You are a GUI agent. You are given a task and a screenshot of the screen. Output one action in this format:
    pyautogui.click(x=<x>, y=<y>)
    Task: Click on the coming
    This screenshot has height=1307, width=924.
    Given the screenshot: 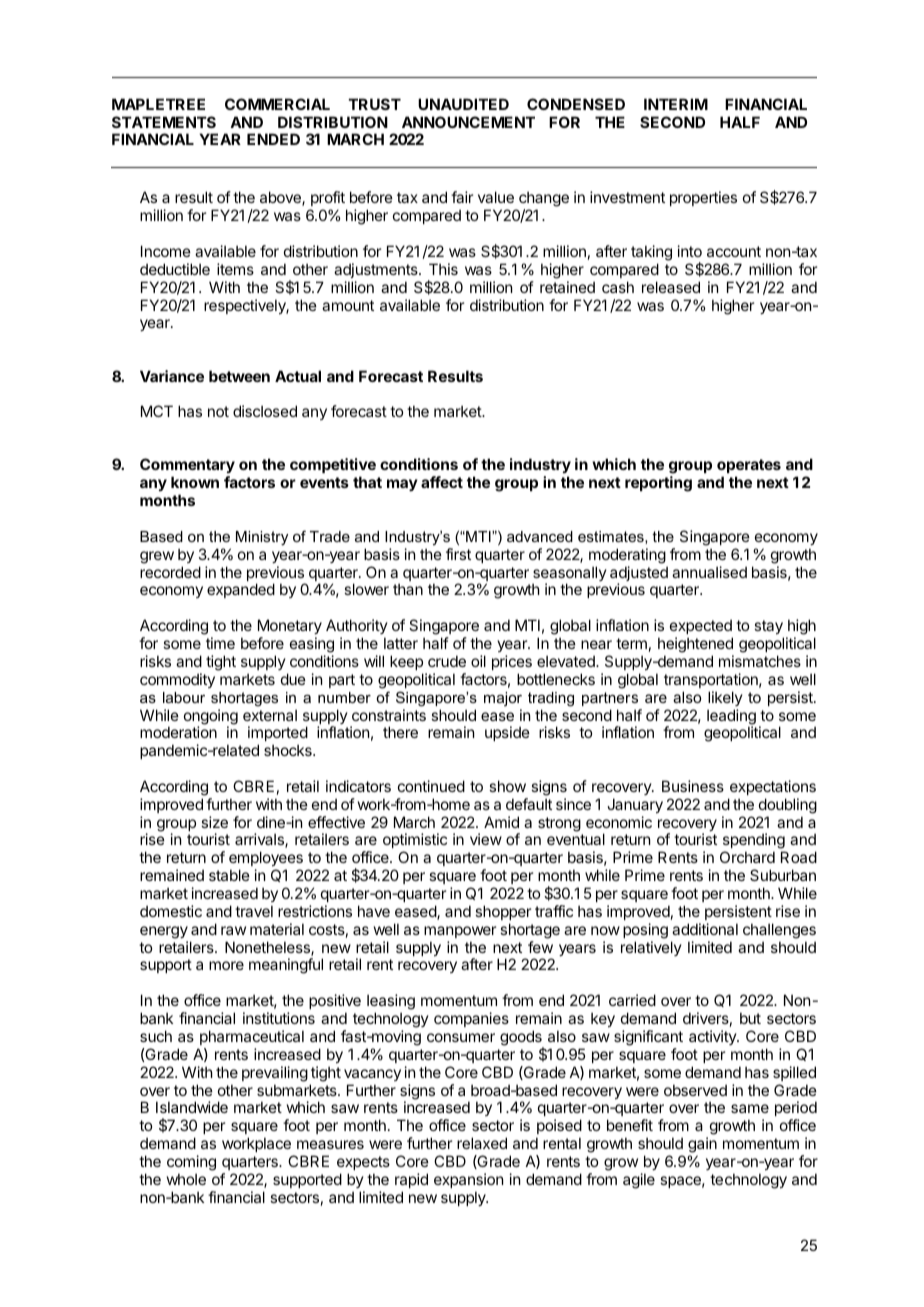 What is the action you would take?
    pyautogui.click(x=191, y=1163)
